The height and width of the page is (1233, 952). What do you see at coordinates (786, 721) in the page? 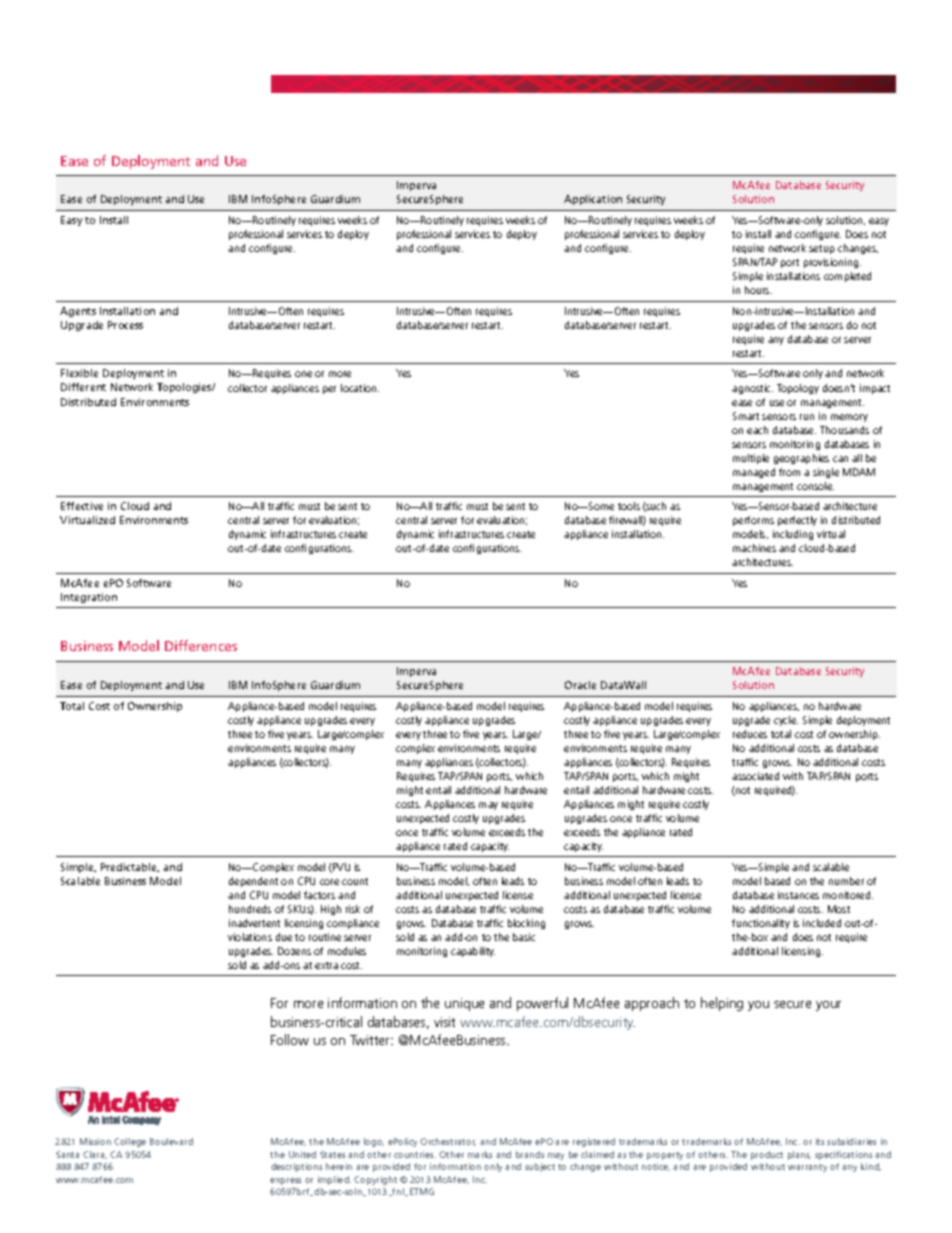
I see `cycle` at bounding box center [786, 721].
